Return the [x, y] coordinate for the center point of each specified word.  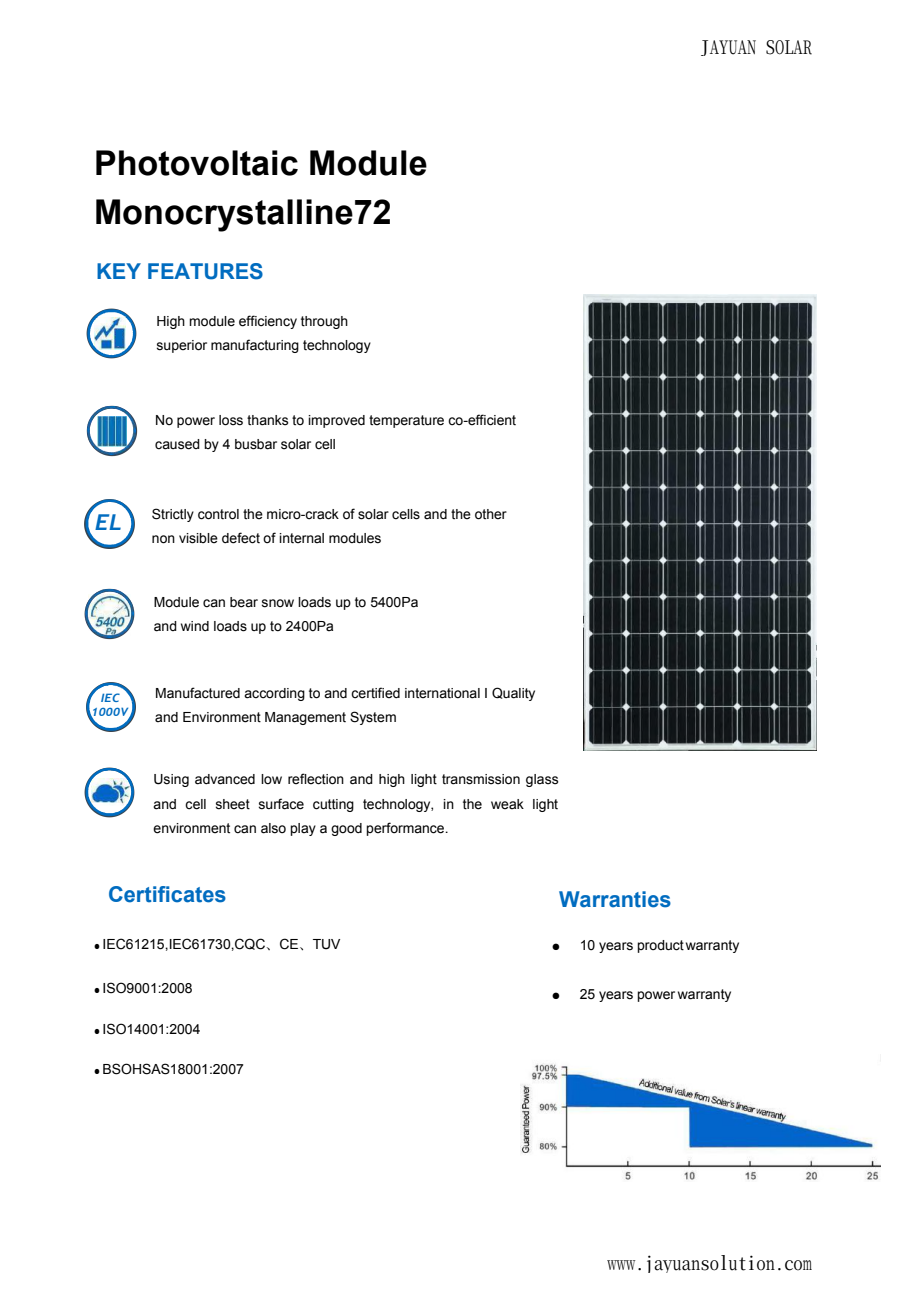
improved [336, 421]
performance [406, 829]
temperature [406, 421]
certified [375, 693]
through [324, 322]
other [491, 514]
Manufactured [198, 693]
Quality [513, 694]
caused [177, 444]
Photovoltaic [197, 163]
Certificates [167, 894]
